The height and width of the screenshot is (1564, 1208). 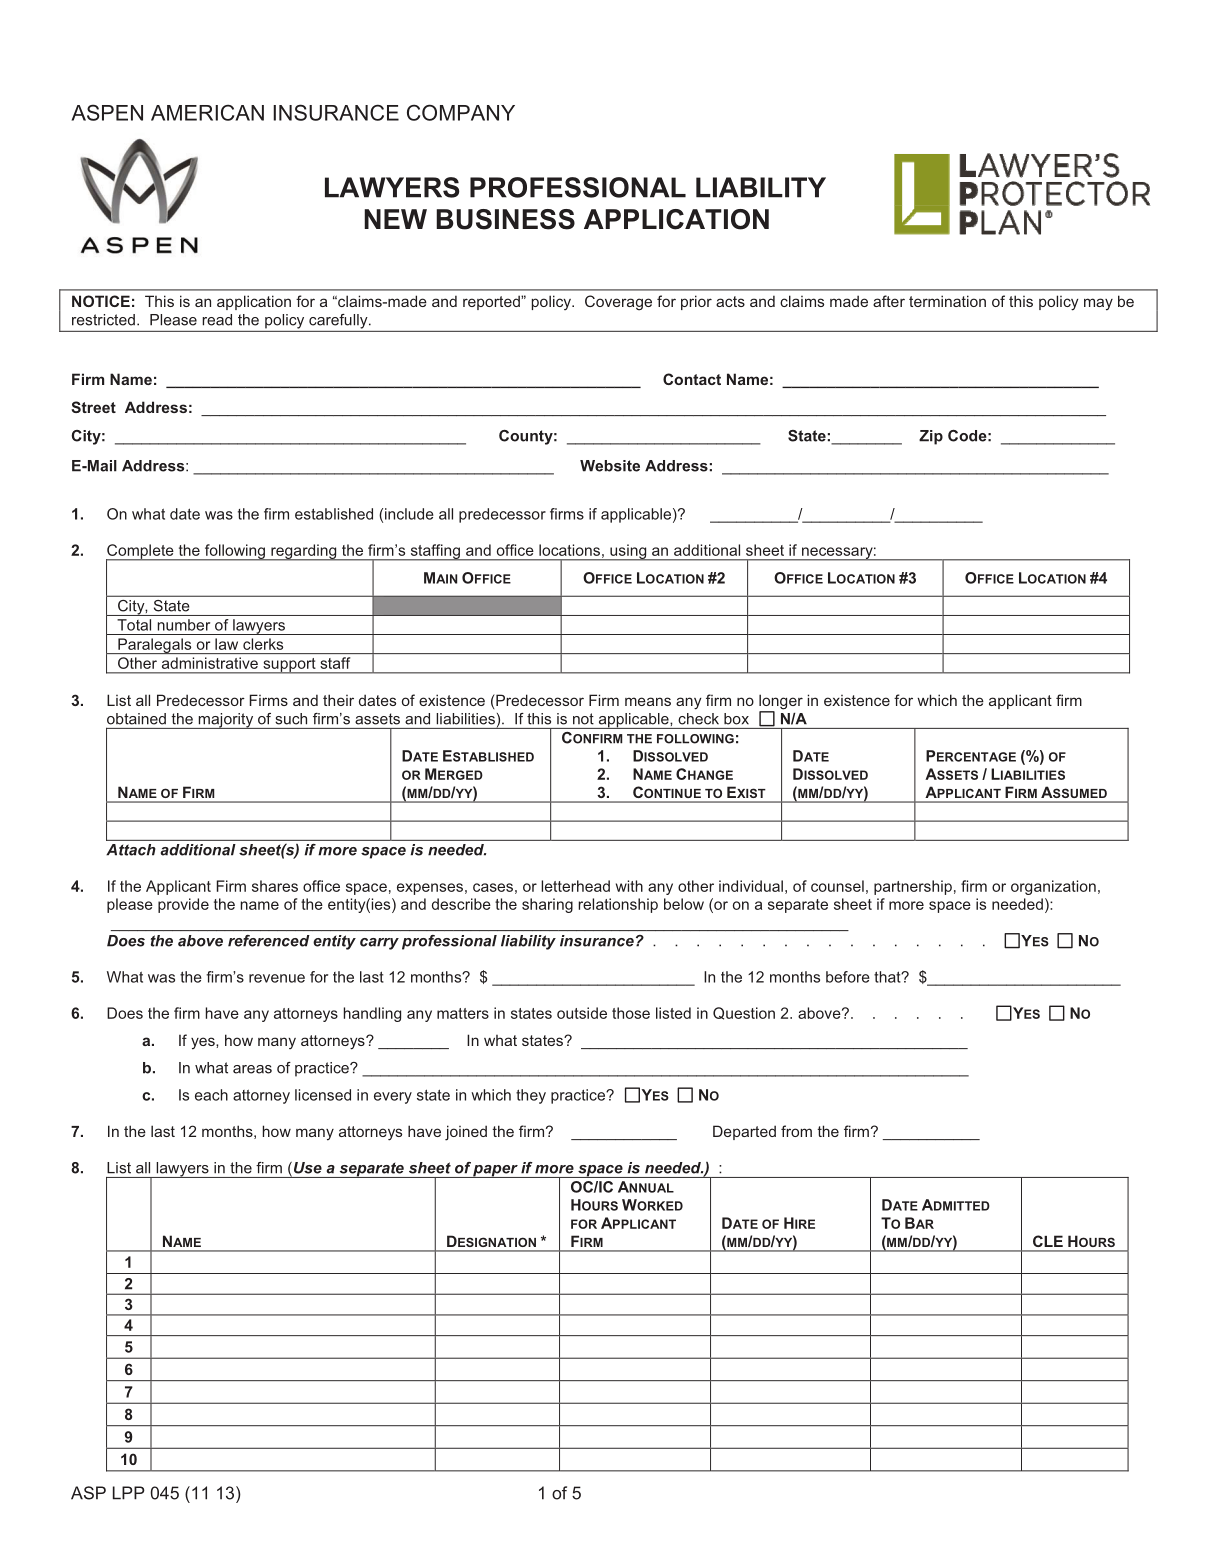 What do you see at coordinates (211, 1095) in the screenshot?
I see `each` at bounding box center [211, 1095].
